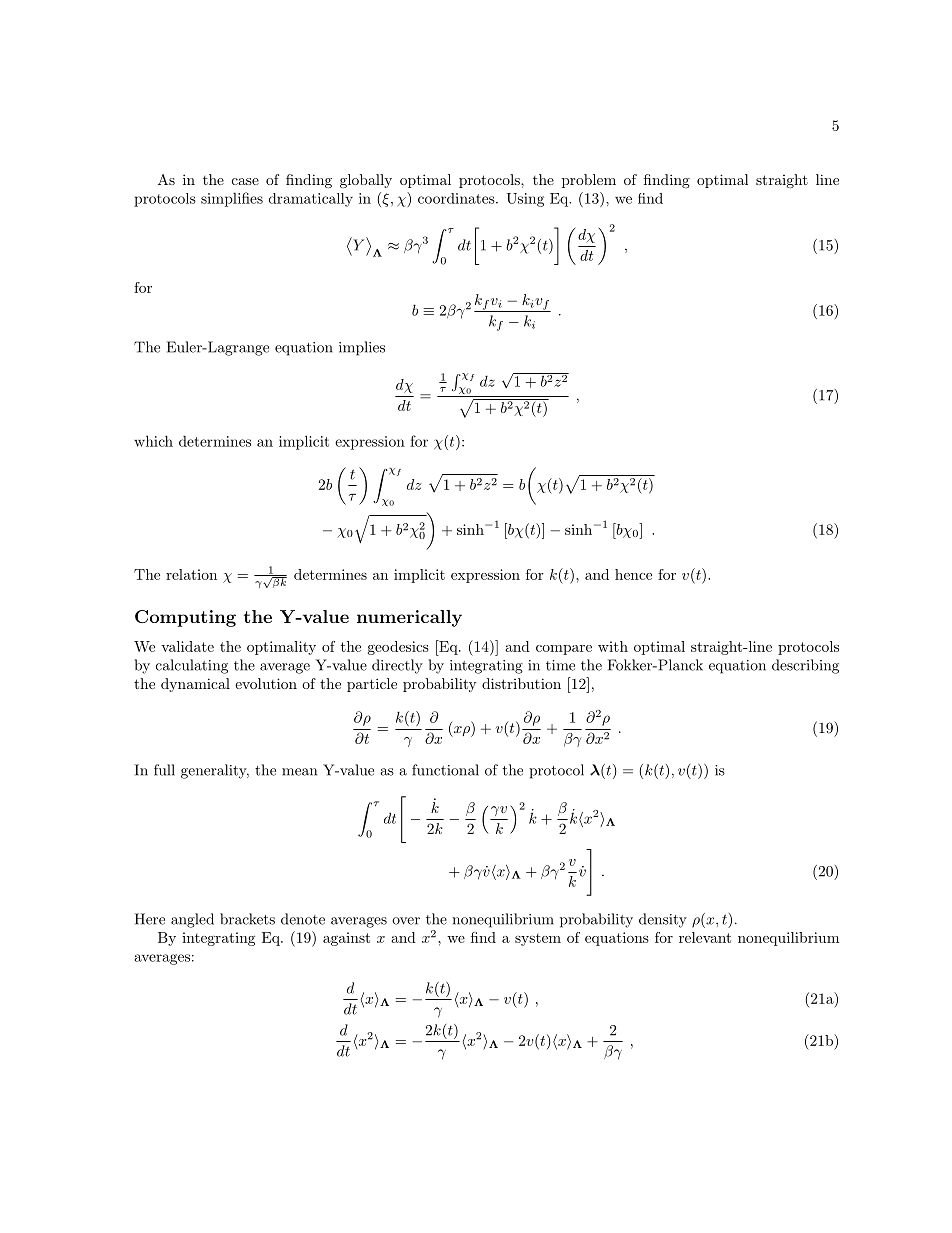  What do you see at coordinates (457, 198) in the screenshot?
I see `coordinates` at bounding box center [457, 198].
